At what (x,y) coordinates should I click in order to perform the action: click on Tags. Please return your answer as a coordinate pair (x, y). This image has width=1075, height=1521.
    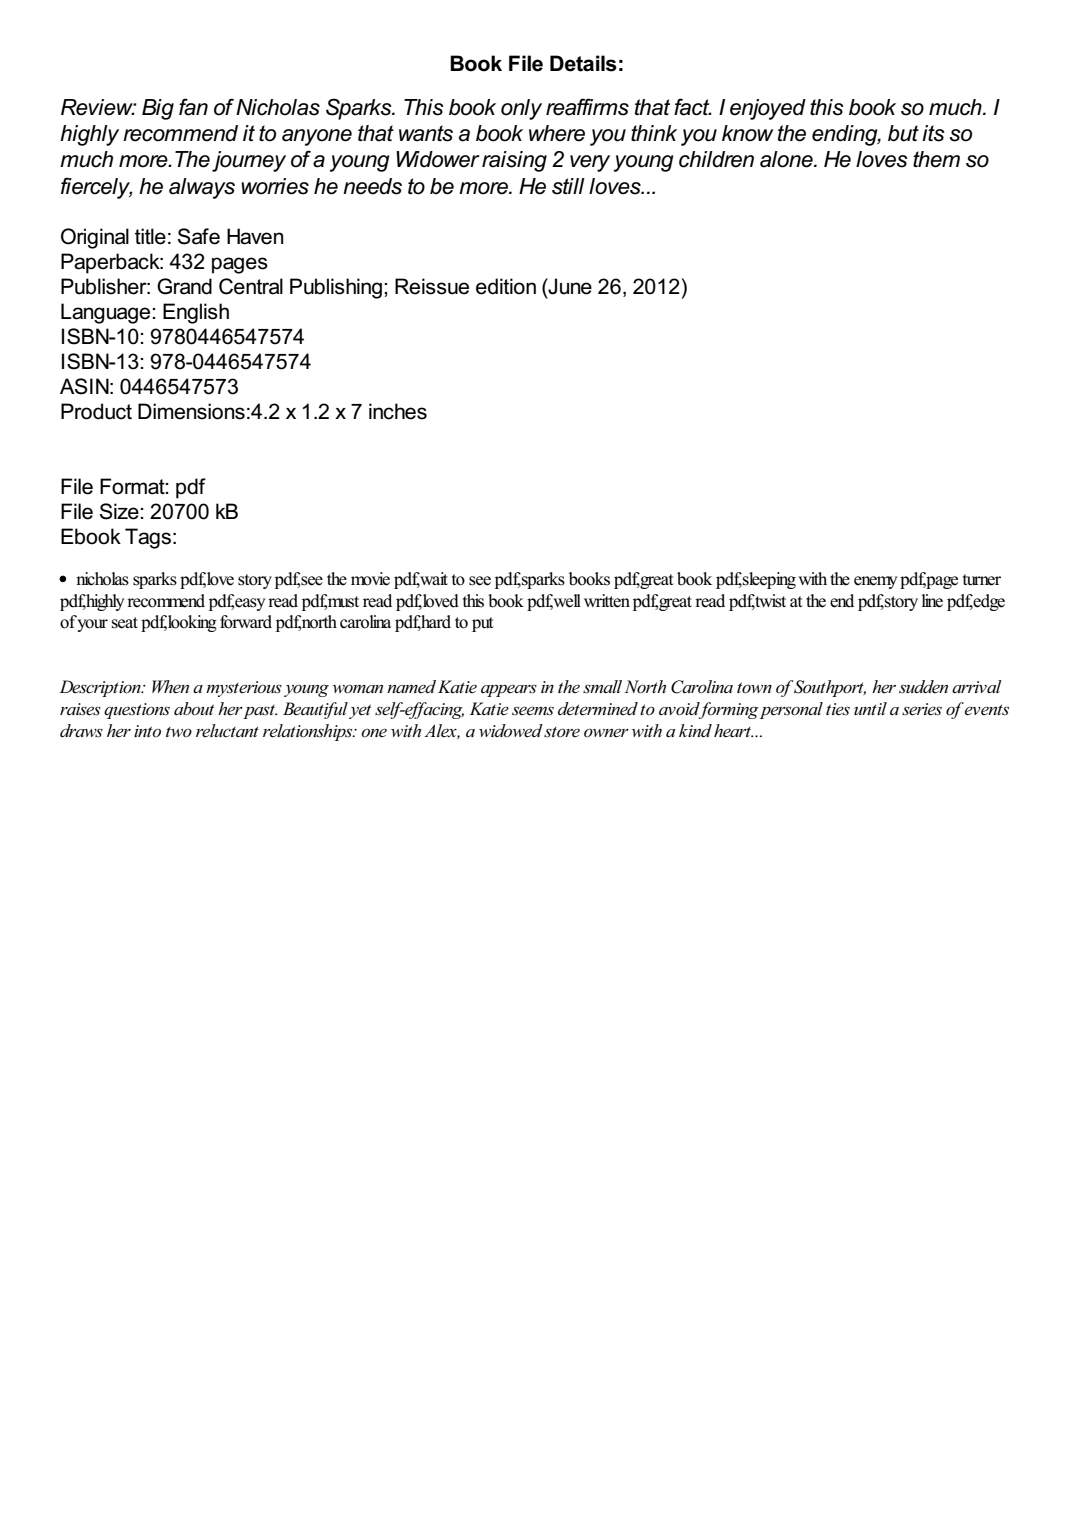
    Looking at the image, I should click on (148, 538).
